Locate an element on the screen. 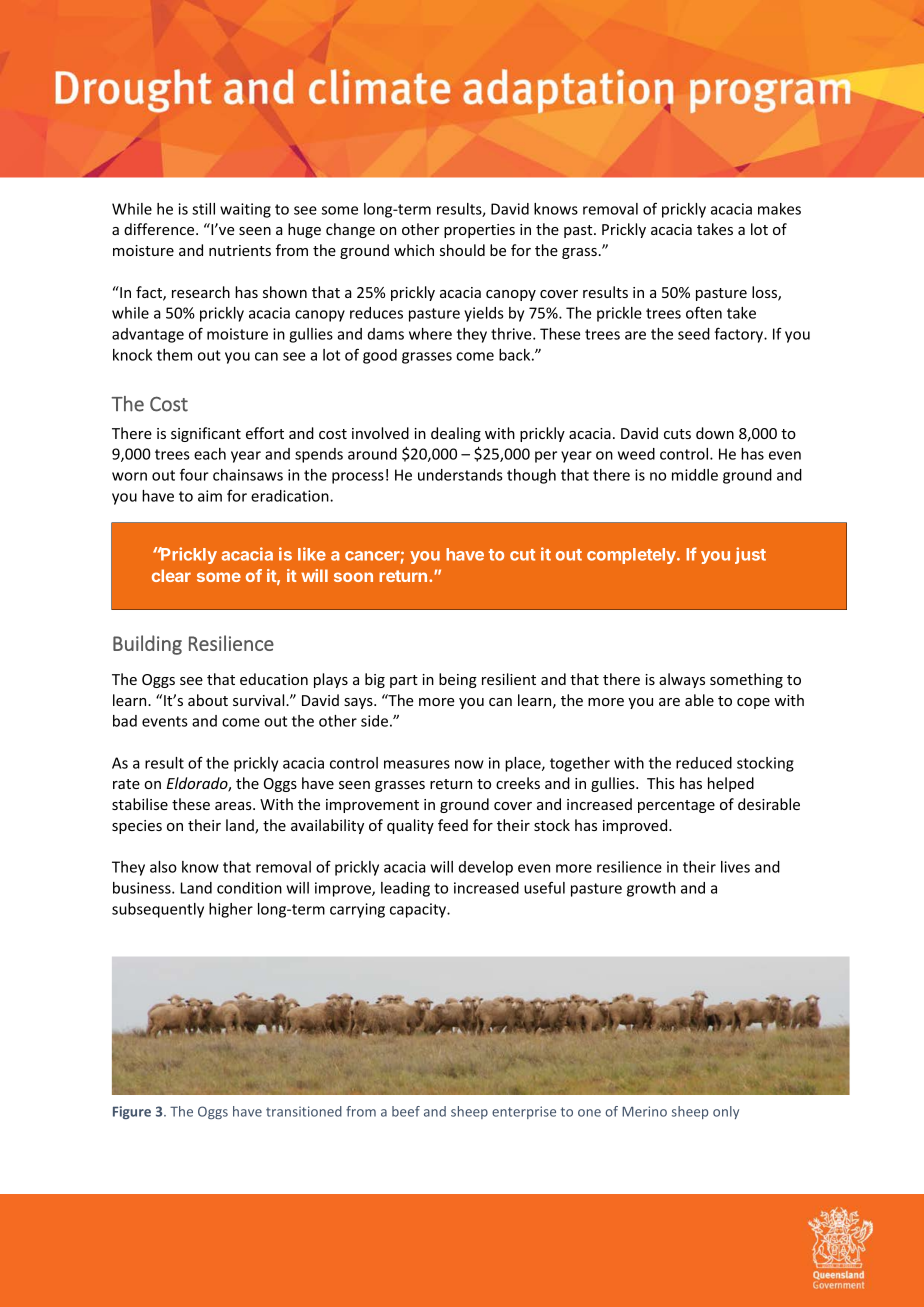 Image resolution: width=924 pixels, height=1307 pixels. makes is located at coordinates (779, 209).
